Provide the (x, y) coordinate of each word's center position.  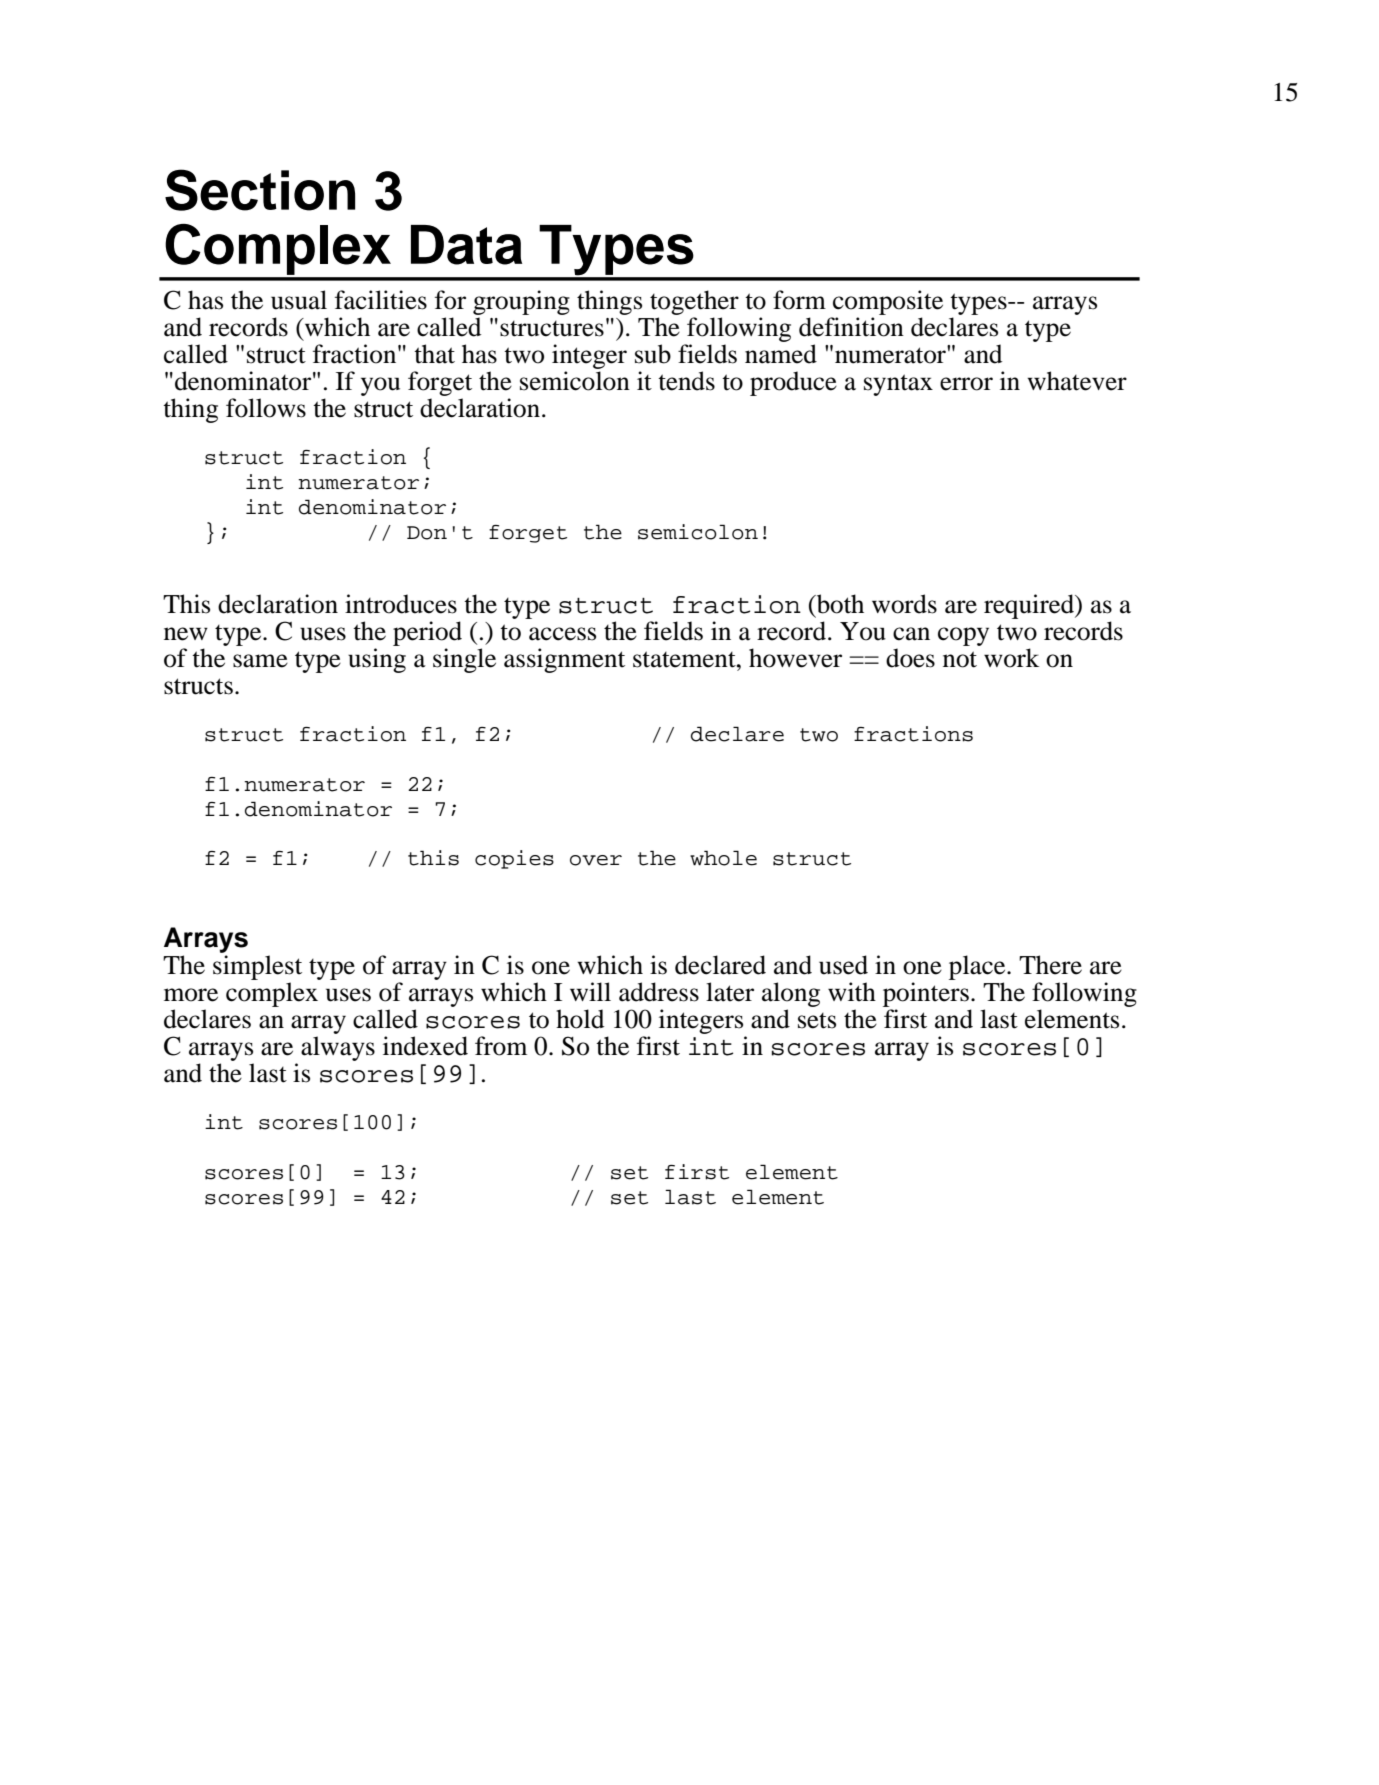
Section (260, 190)
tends (686, 381)
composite (888, 302)
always (338, 1048)
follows (266, 408)
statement (685, 659)
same (260, 661)
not (960, 659)
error (966, 384)
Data (466, 245)
